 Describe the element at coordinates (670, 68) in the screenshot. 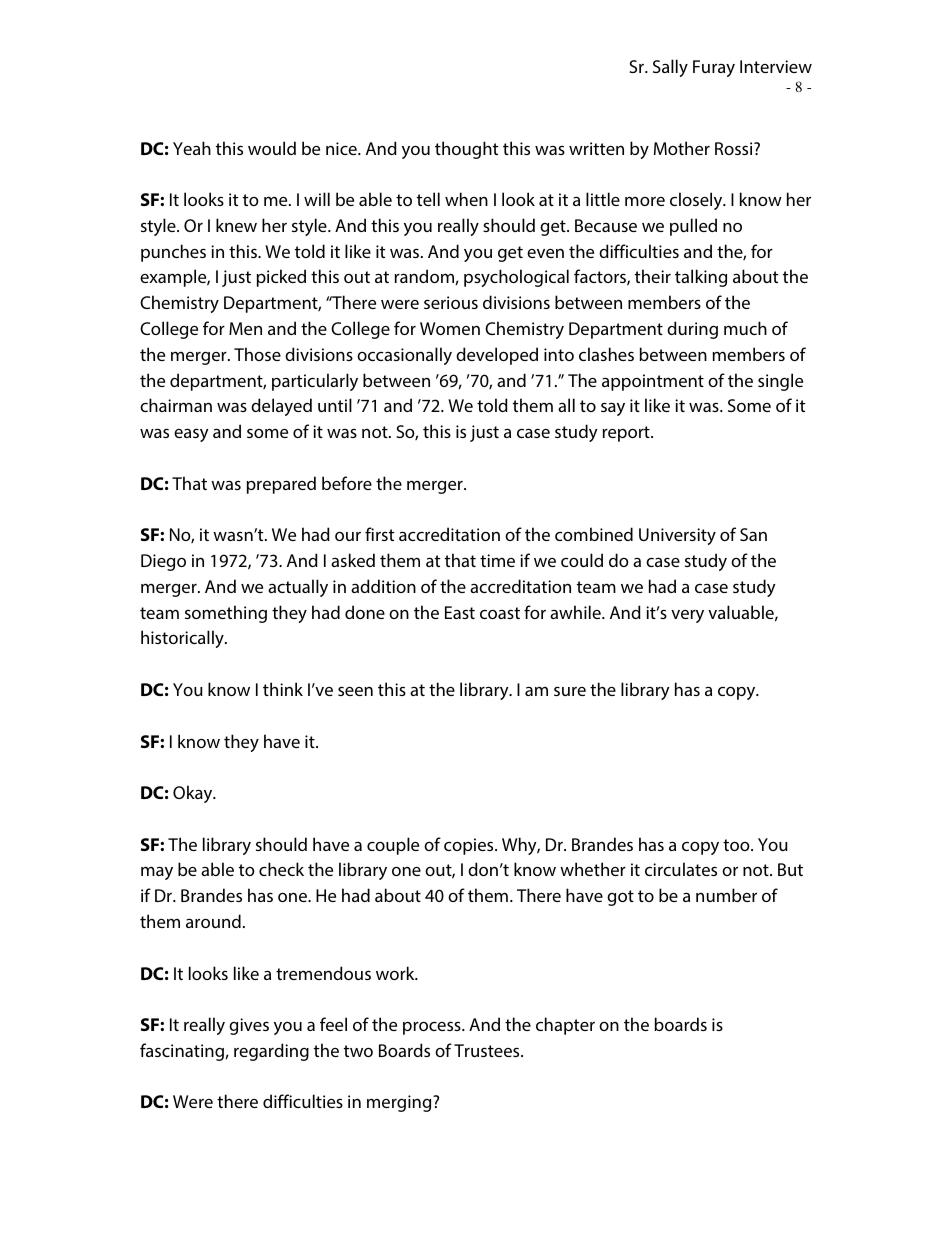

I see `Sally` at that location.
